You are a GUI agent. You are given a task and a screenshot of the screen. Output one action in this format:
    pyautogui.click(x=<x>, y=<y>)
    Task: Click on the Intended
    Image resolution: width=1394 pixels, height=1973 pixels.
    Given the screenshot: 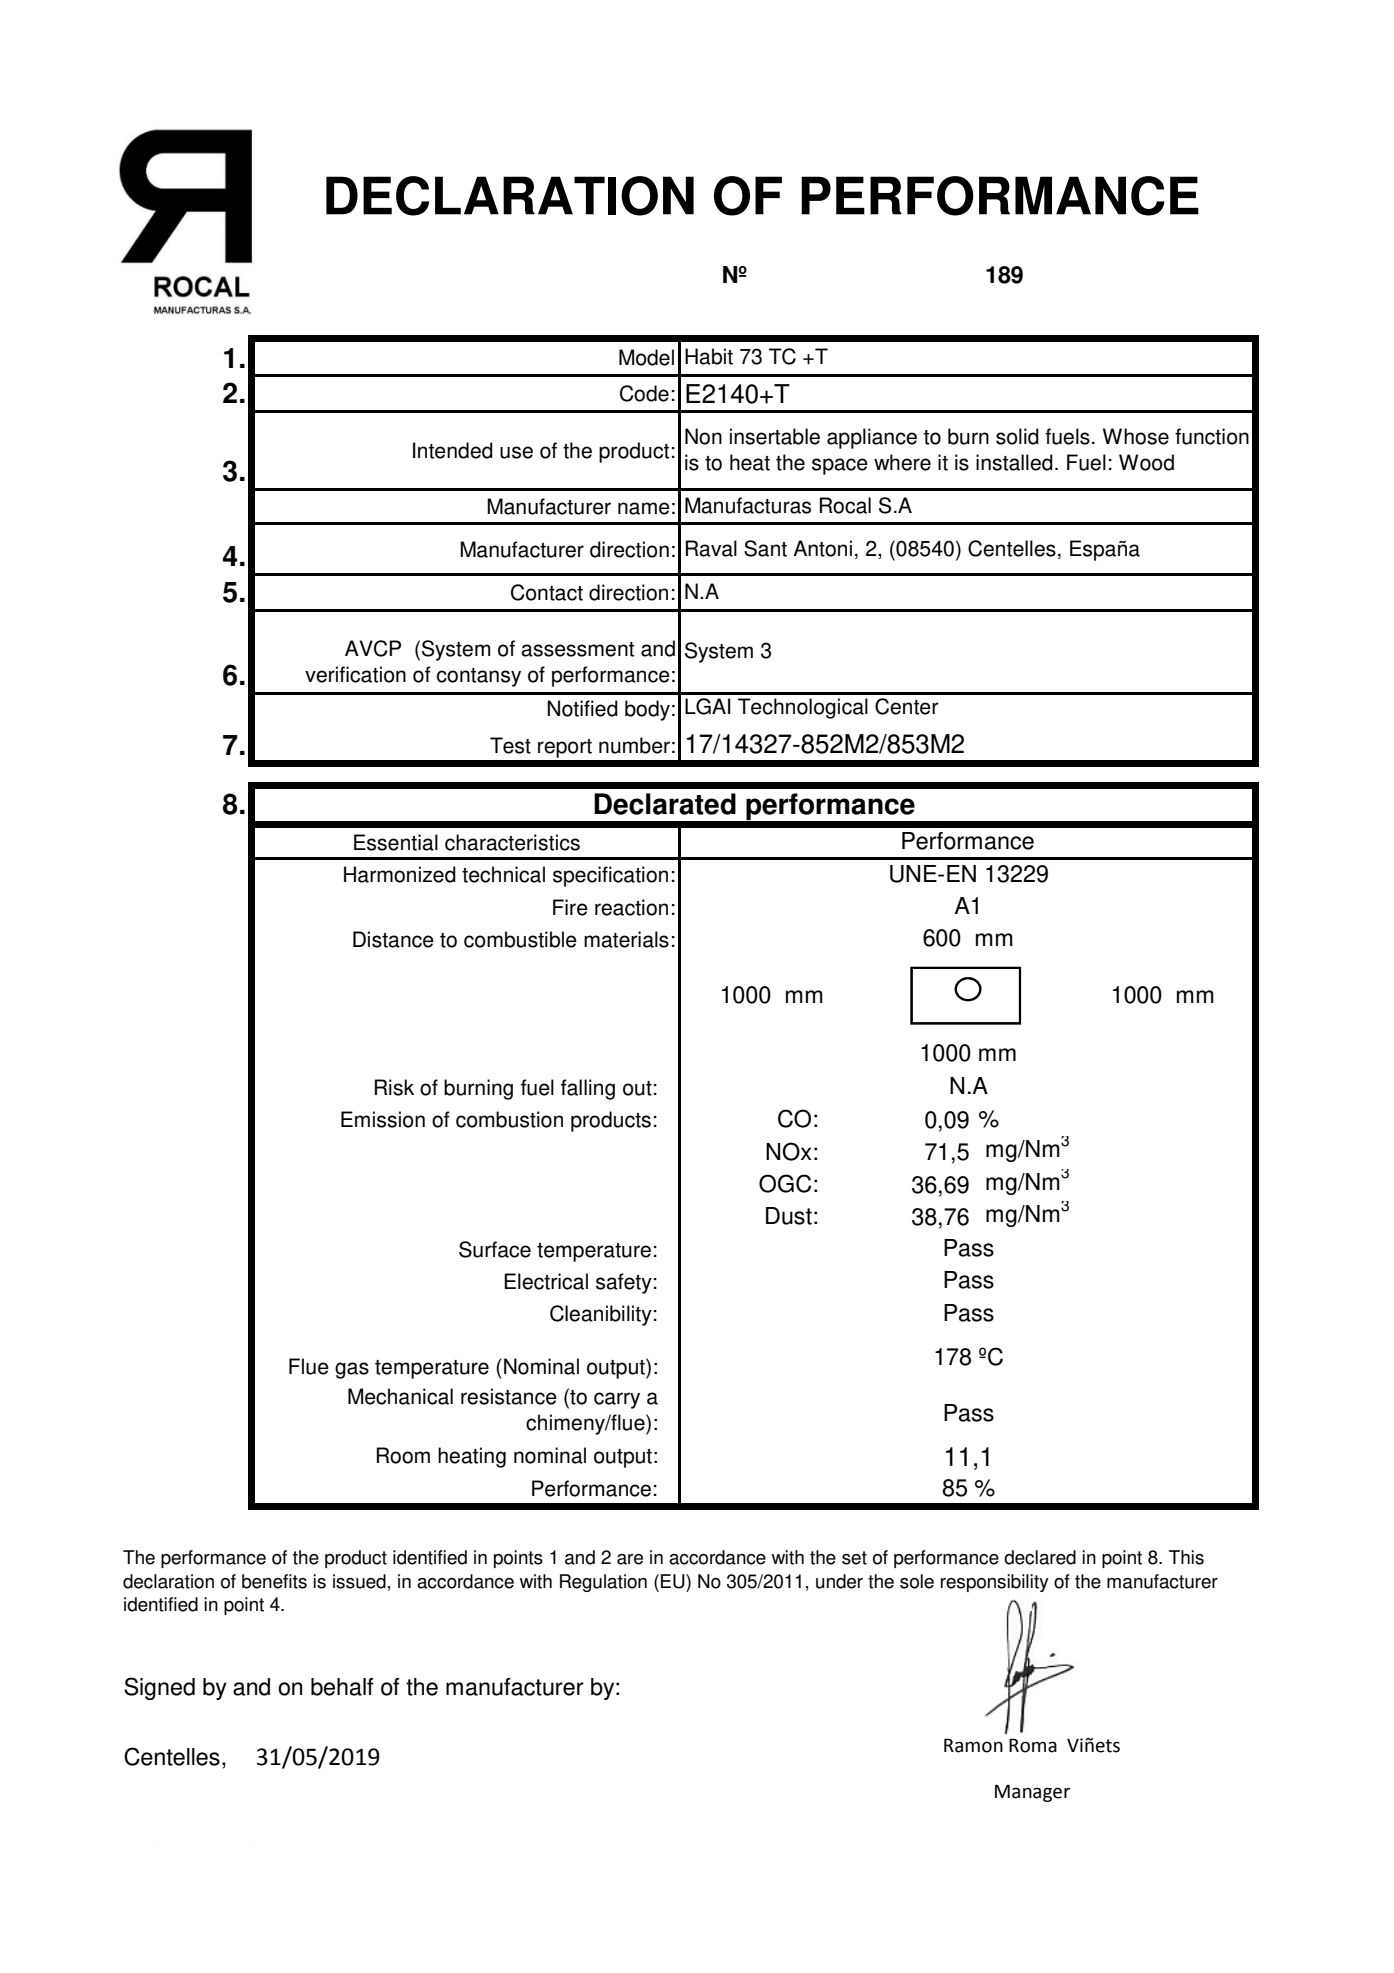 What is the action you would take?
    pyautogui.click(x=453, y=450)
